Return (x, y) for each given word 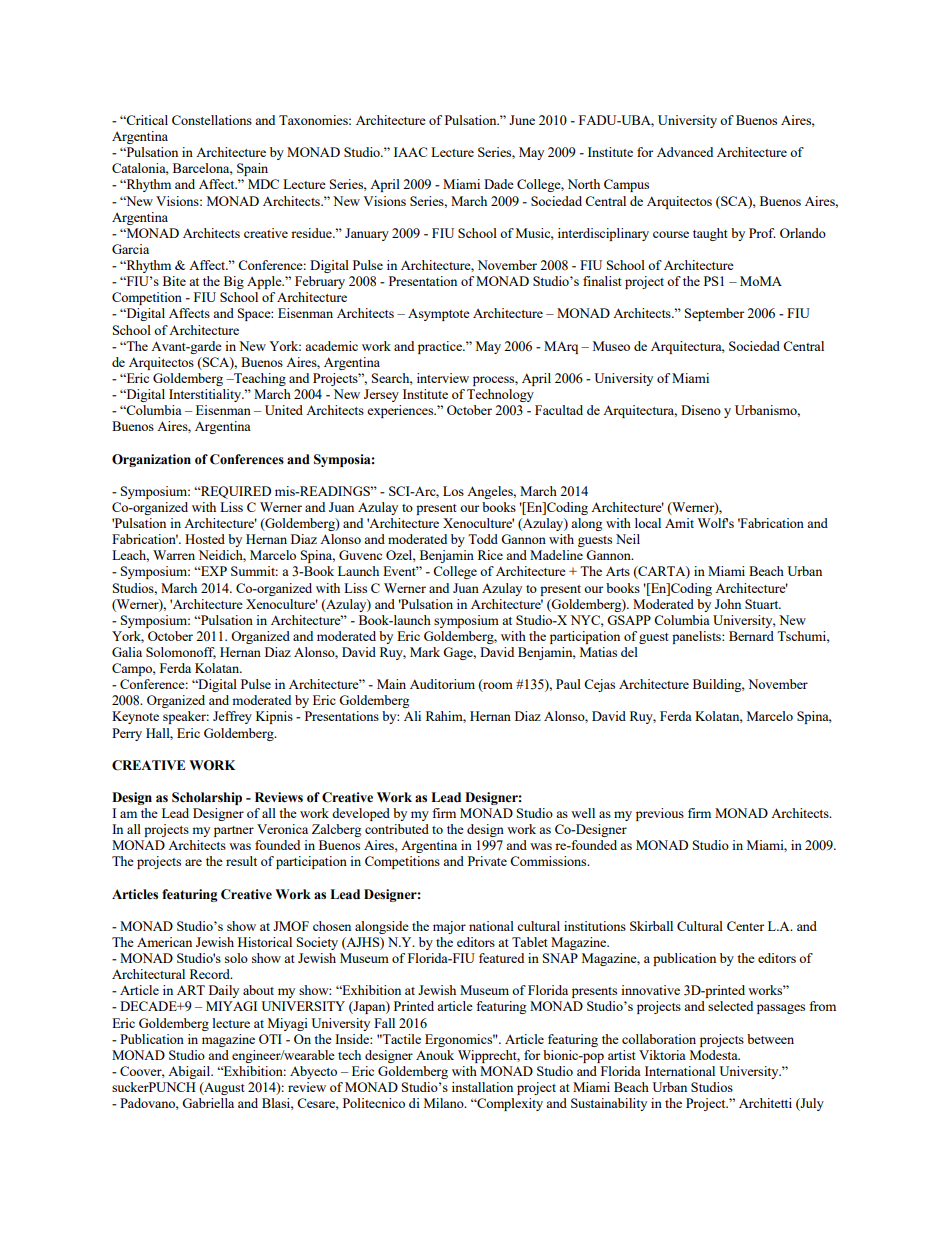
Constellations (212, 120)
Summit (254, 571)
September (714, 314)
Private (487, 861)
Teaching (259, 379)
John (728, 604)
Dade (499, 184)
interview (443, 378)
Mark (425, 652)
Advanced (685, 152)
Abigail (190, 1072)
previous (660, 814)
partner (234, 831)
